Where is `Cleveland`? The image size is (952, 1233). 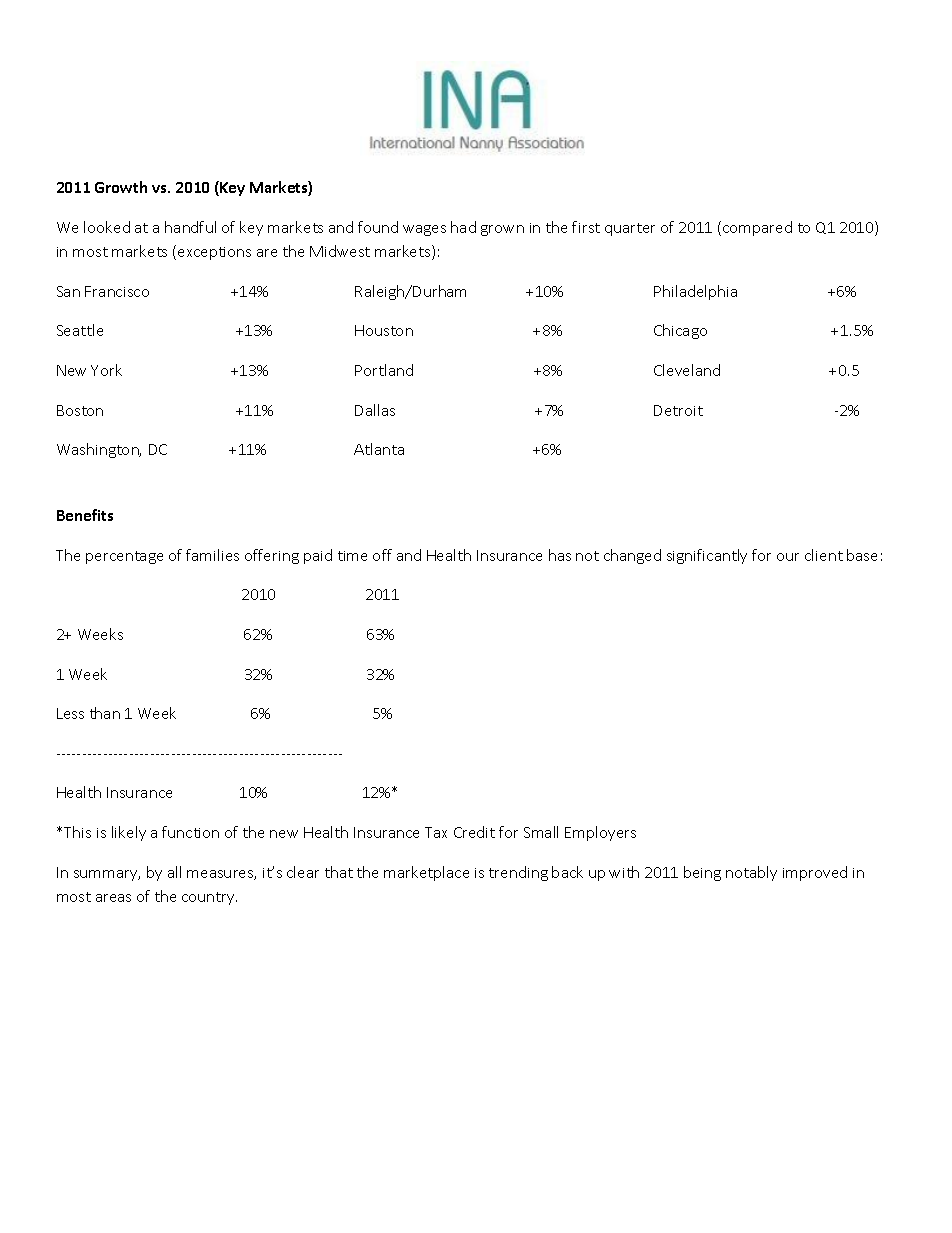 Cleveland is located at coordinates (687, 370).
